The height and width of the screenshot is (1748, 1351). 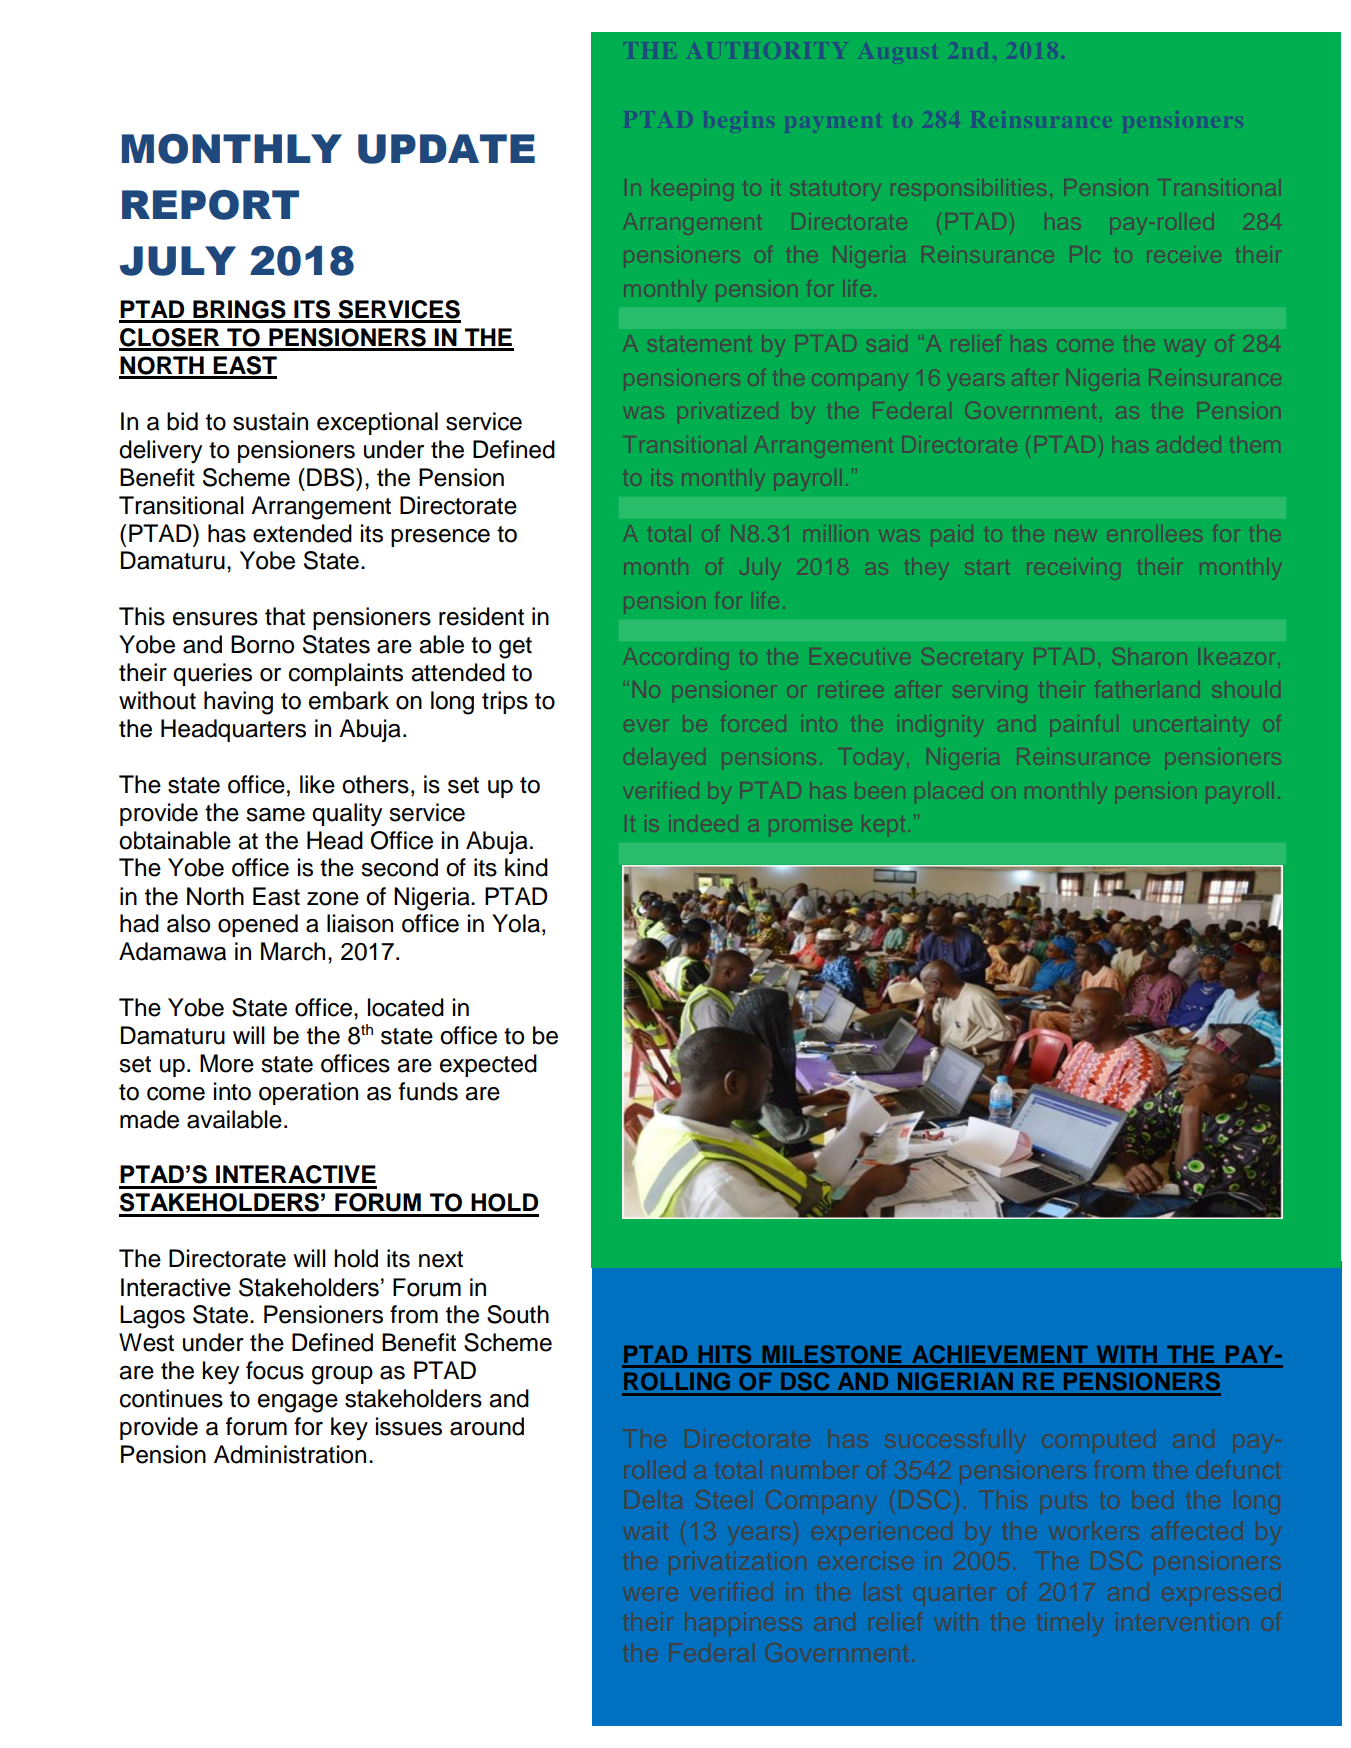 What do you see at coordinates (377, 423) in the screenshot?
I see `exceptional` at bounding box center [377, 423].
